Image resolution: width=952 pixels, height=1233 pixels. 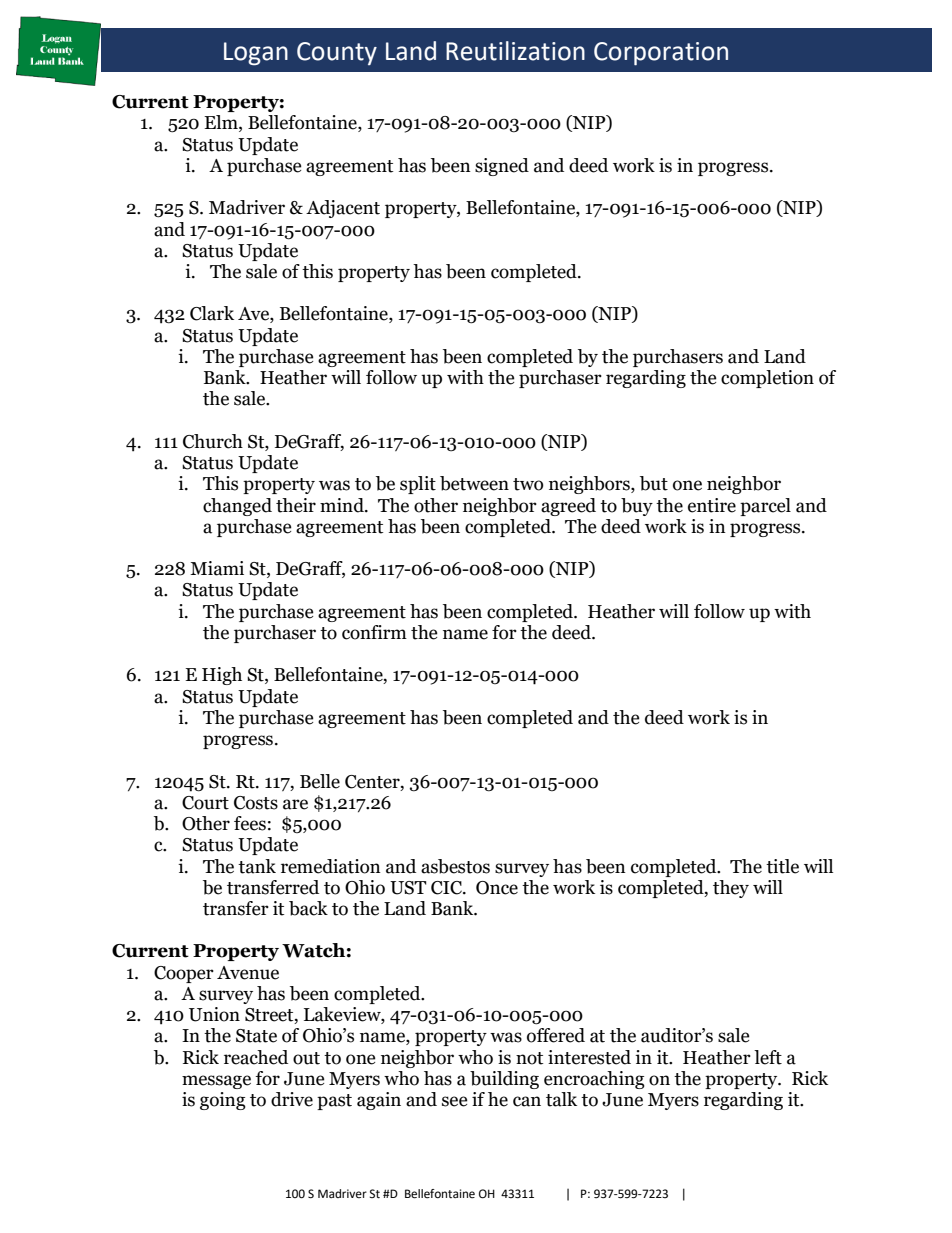 What do you see at coordinates (256, 54) in the page?
I see `Logan` at bounding box center [256, 54].
